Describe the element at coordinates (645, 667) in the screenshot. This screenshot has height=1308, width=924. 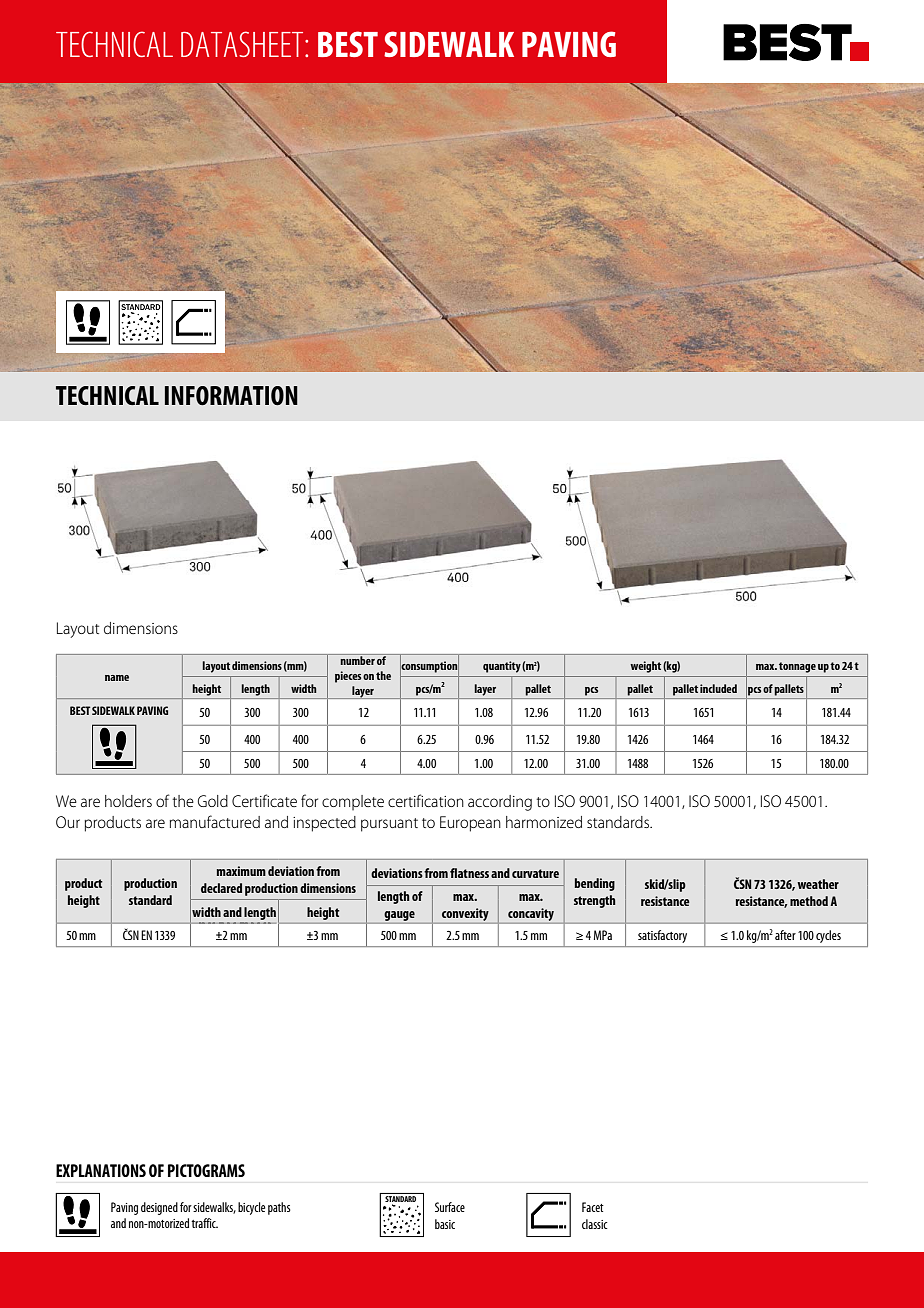
I see `weight` at that location.
